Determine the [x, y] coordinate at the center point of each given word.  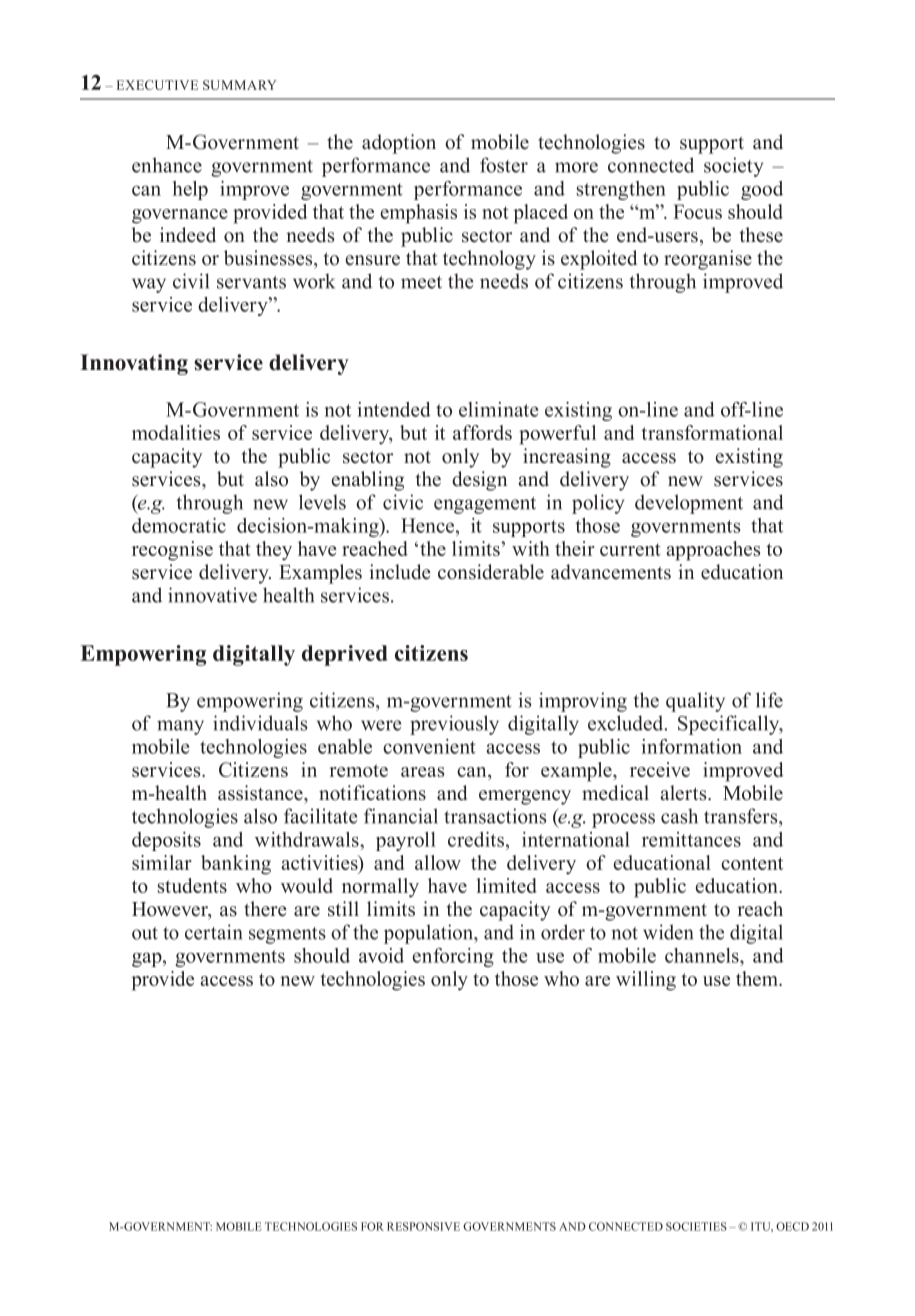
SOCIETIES [696, 1226]
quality [695, 702]
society [733, 167]
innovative [212, 595]
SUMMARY [240, 85]
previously [454, 725]
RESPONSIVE [423, 1226]
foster [504, 165]
